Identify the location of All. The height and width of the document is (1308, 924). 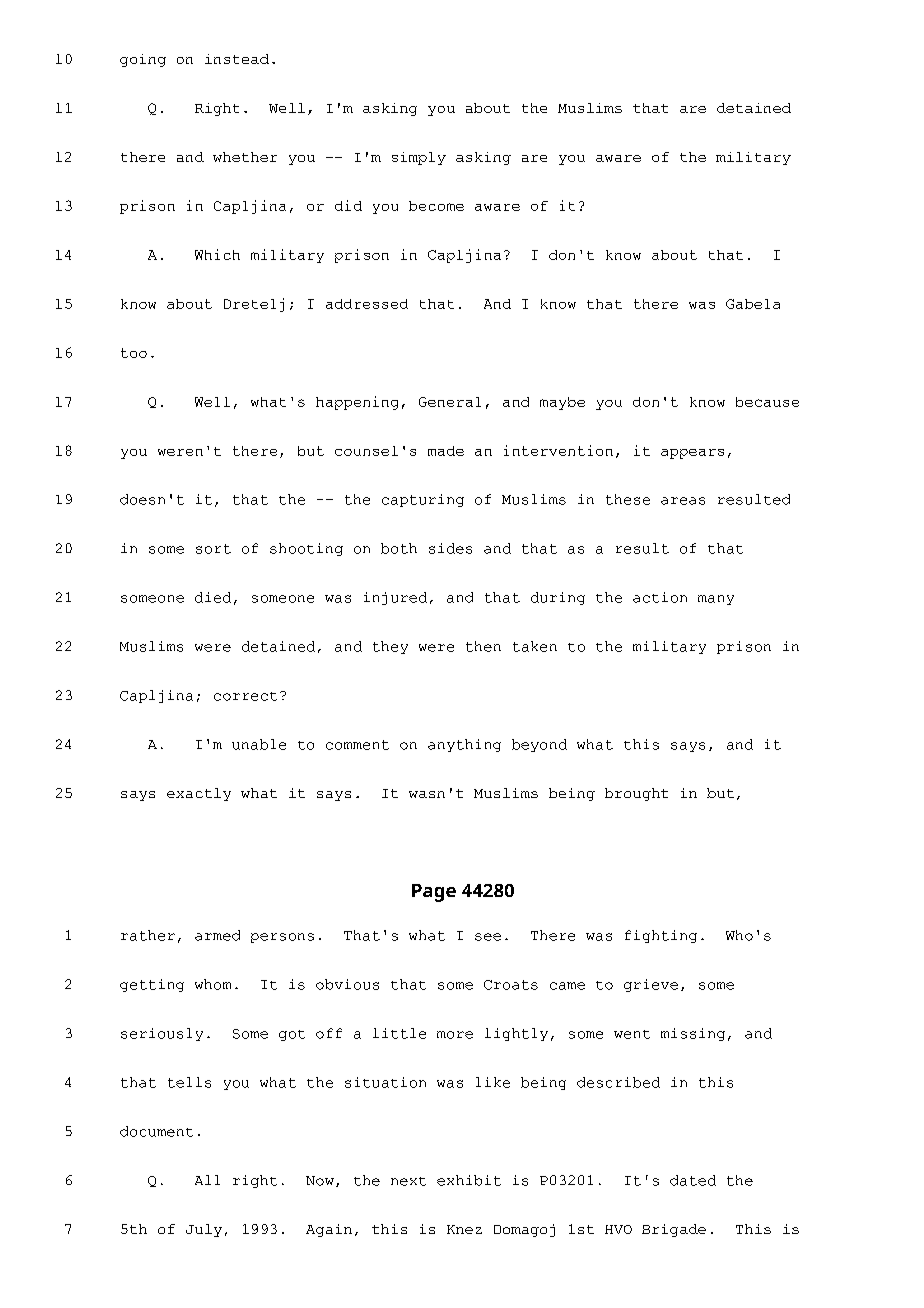
(207, 1180).
